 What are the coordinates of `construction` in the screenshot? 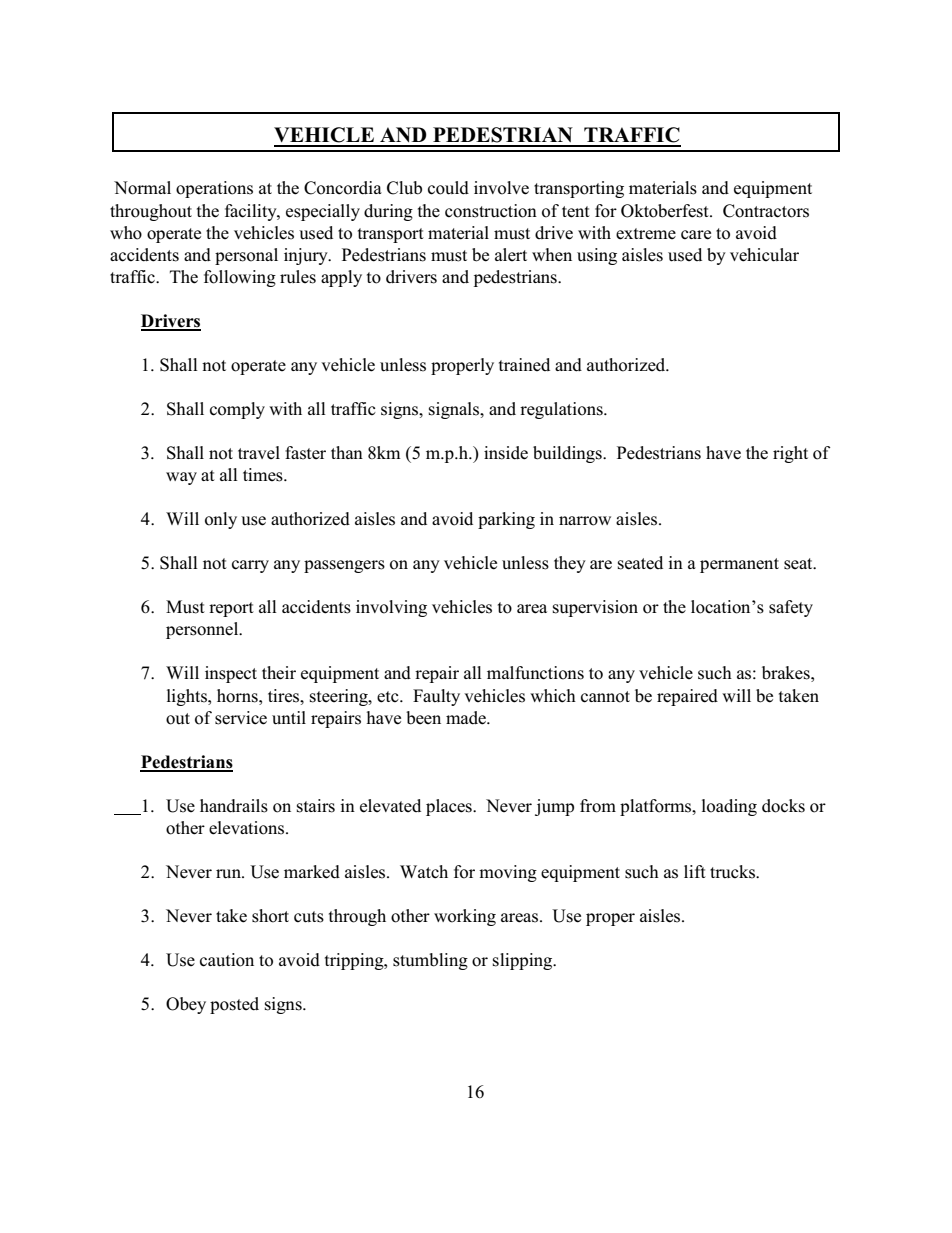 It's located at (491, 211).
